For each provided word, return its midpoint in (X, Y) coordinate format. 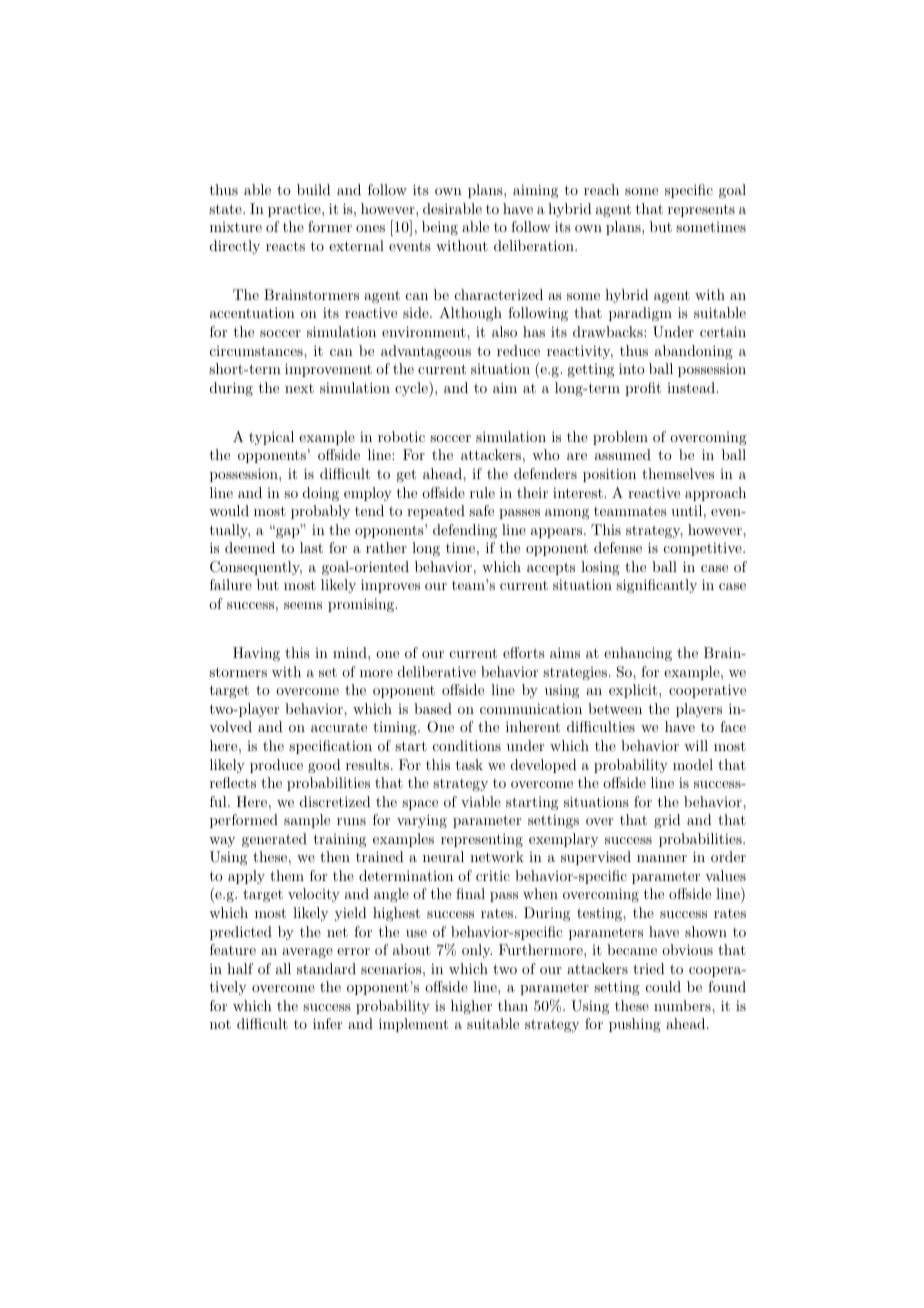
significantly (656, 586)
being (440, 228)
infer (327, 1023)
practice (295, 210)
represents (701, 210)
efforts (524, 652)
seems (303, 605)
